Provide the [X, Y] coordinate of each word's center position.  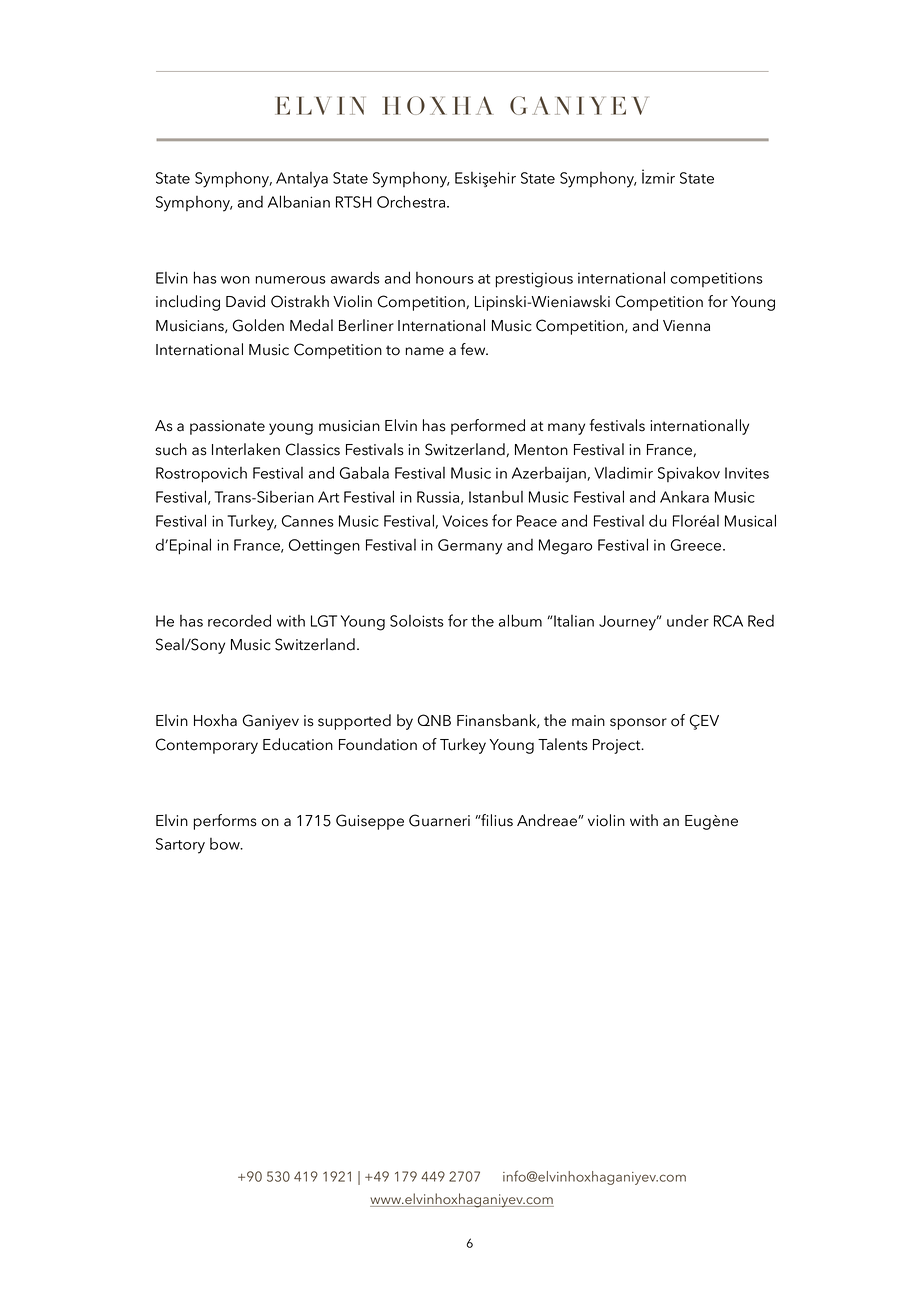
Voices [465, 521]
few [474, 349]
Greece [697, 545]
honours [445, 278]
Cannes [308, 521]
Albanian [299, 201]
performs [225, 822]
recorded [239, 620]
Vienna [686, 326]
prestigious [534, 280]
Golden [258, 325]
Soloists [417, 621]
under [688, 621]
